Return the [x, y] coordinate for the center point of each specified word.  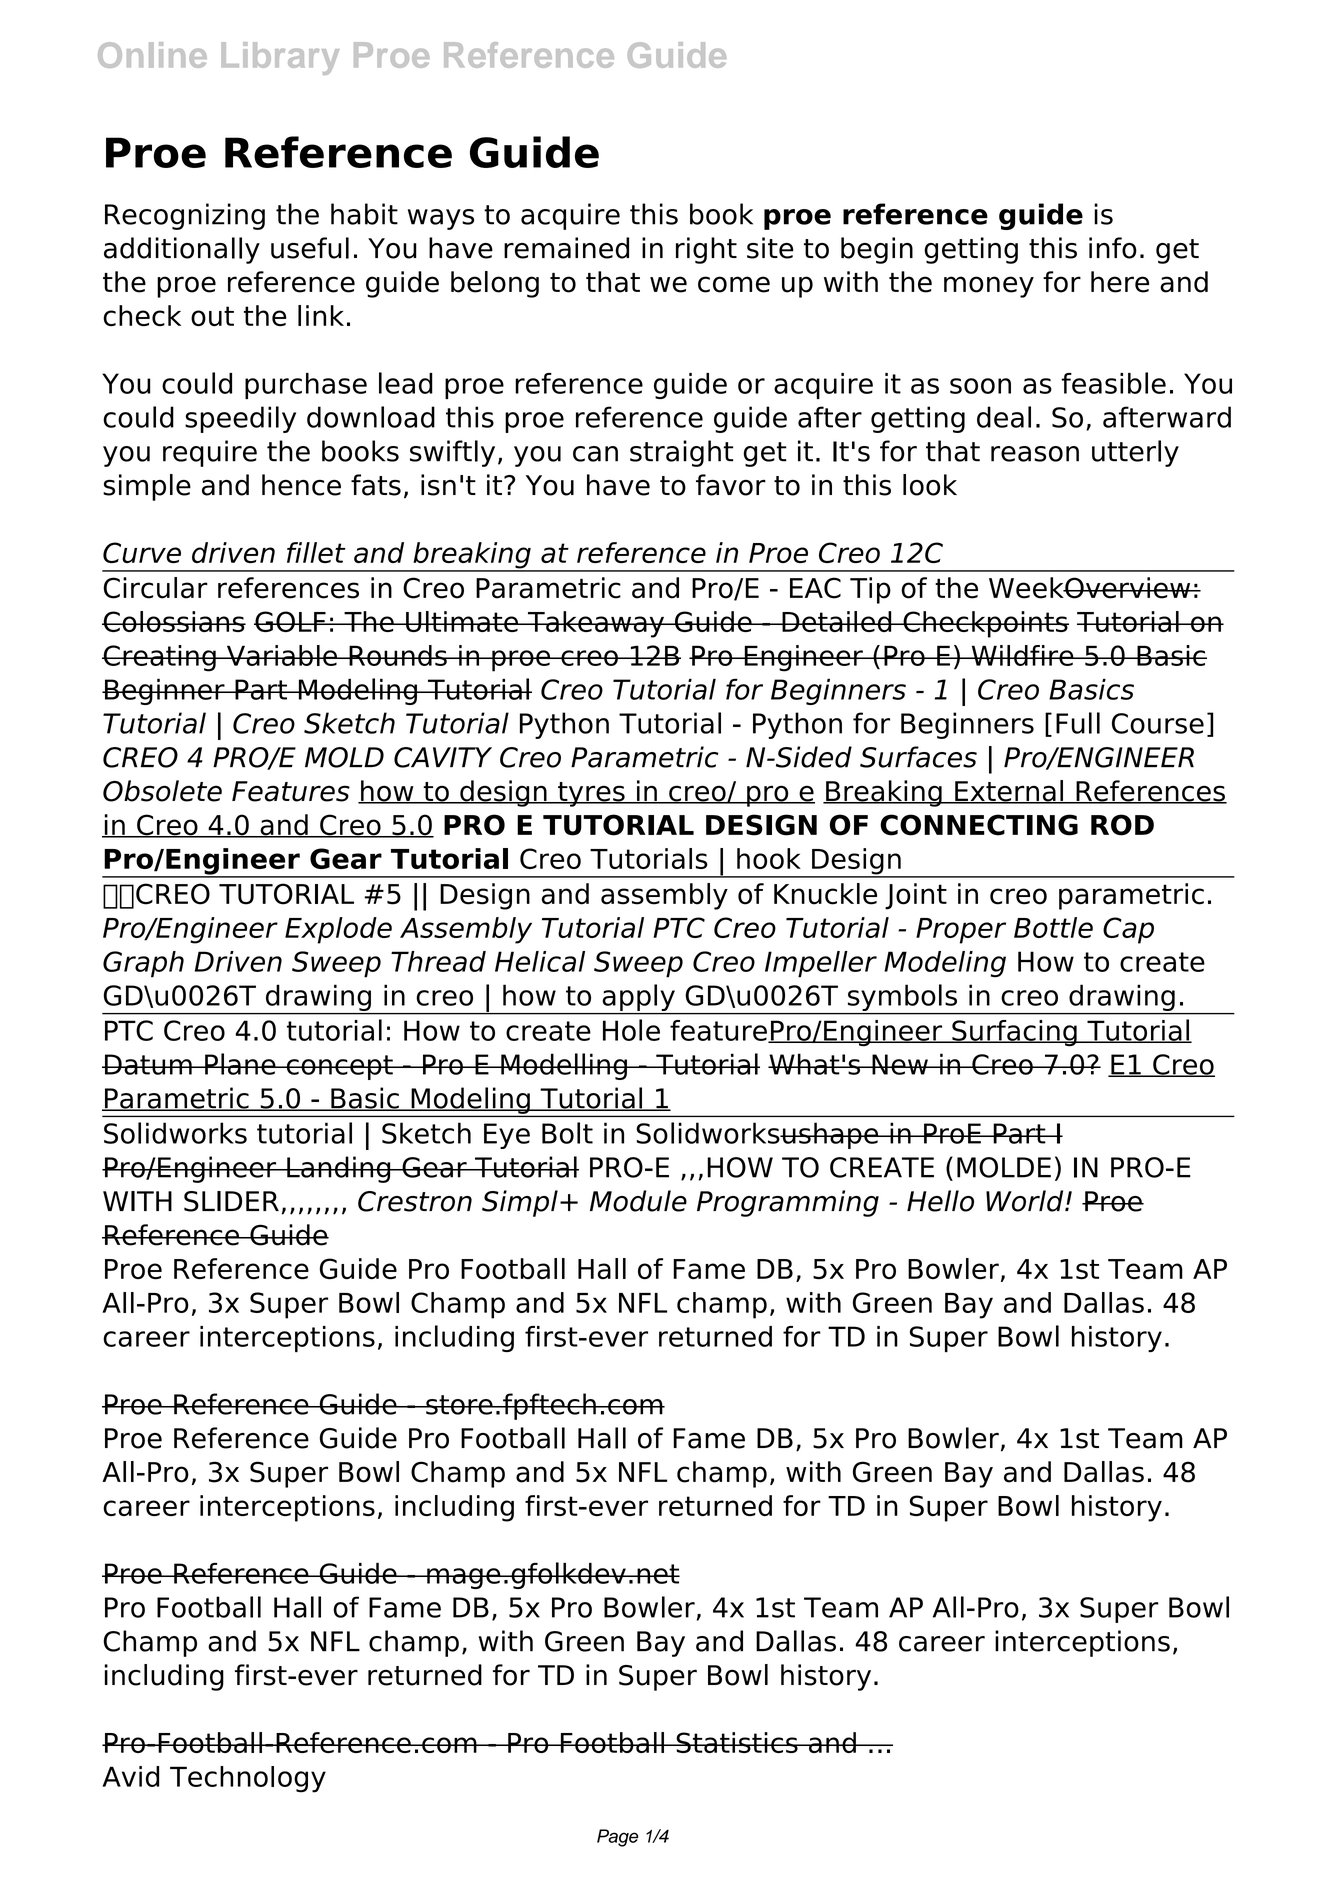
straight [681, 453]
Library [280, 58]
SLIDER [231, 1201]
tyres [591, 794]
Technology [248, 1779]
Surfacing [1014, 1033]
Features [291, 791]
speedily [240, 419]
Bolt [567, 1133]
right [706, 250]
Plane [240, 1064]
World [1026, 1201]
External [1009, 792]
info [1113, 248]
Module [638, 1201]
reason [1035, 454]
